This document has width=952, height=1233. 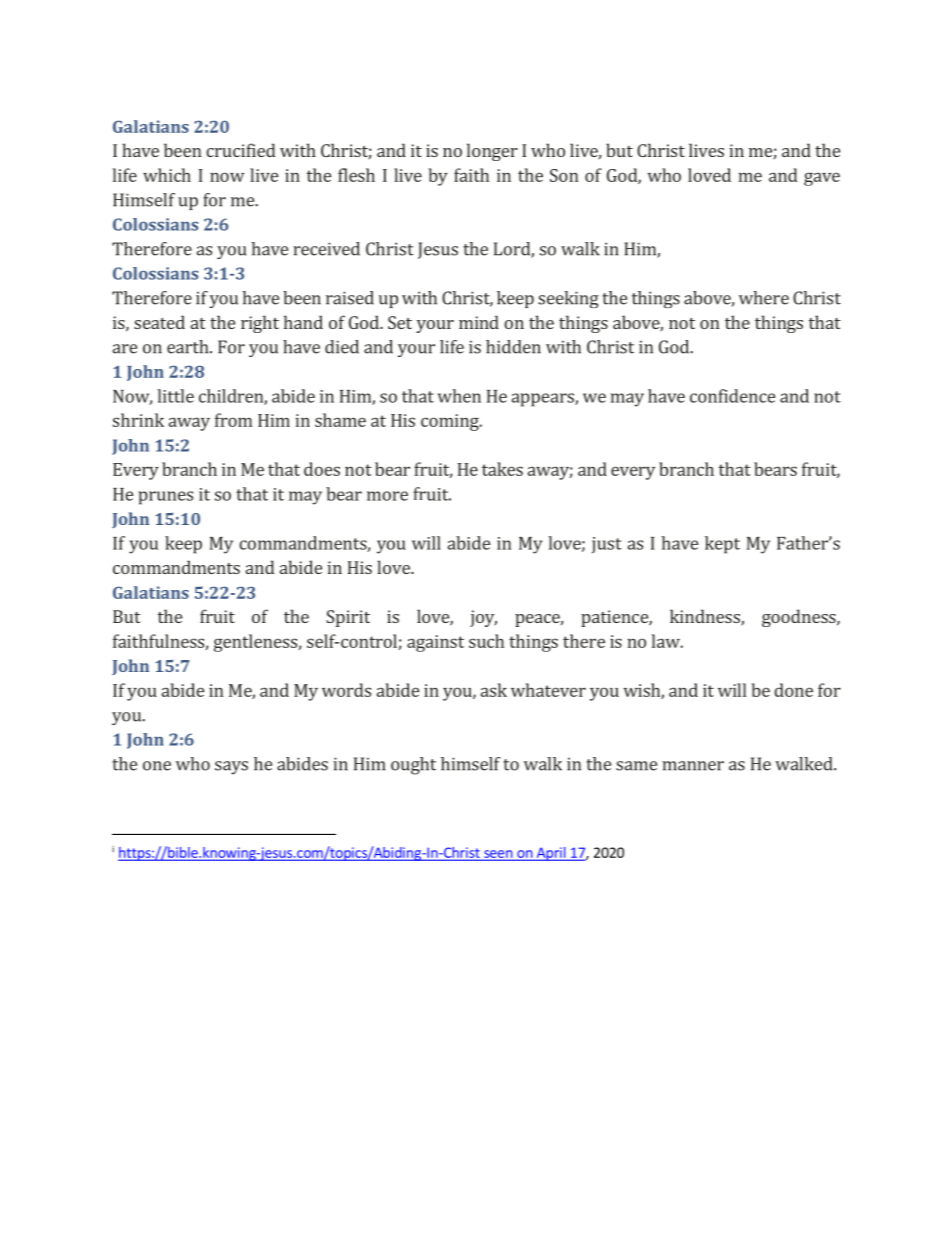 What do you see at coordinates (492, 152) in the document?
I see `longer` at bounding box center [492, 152].
